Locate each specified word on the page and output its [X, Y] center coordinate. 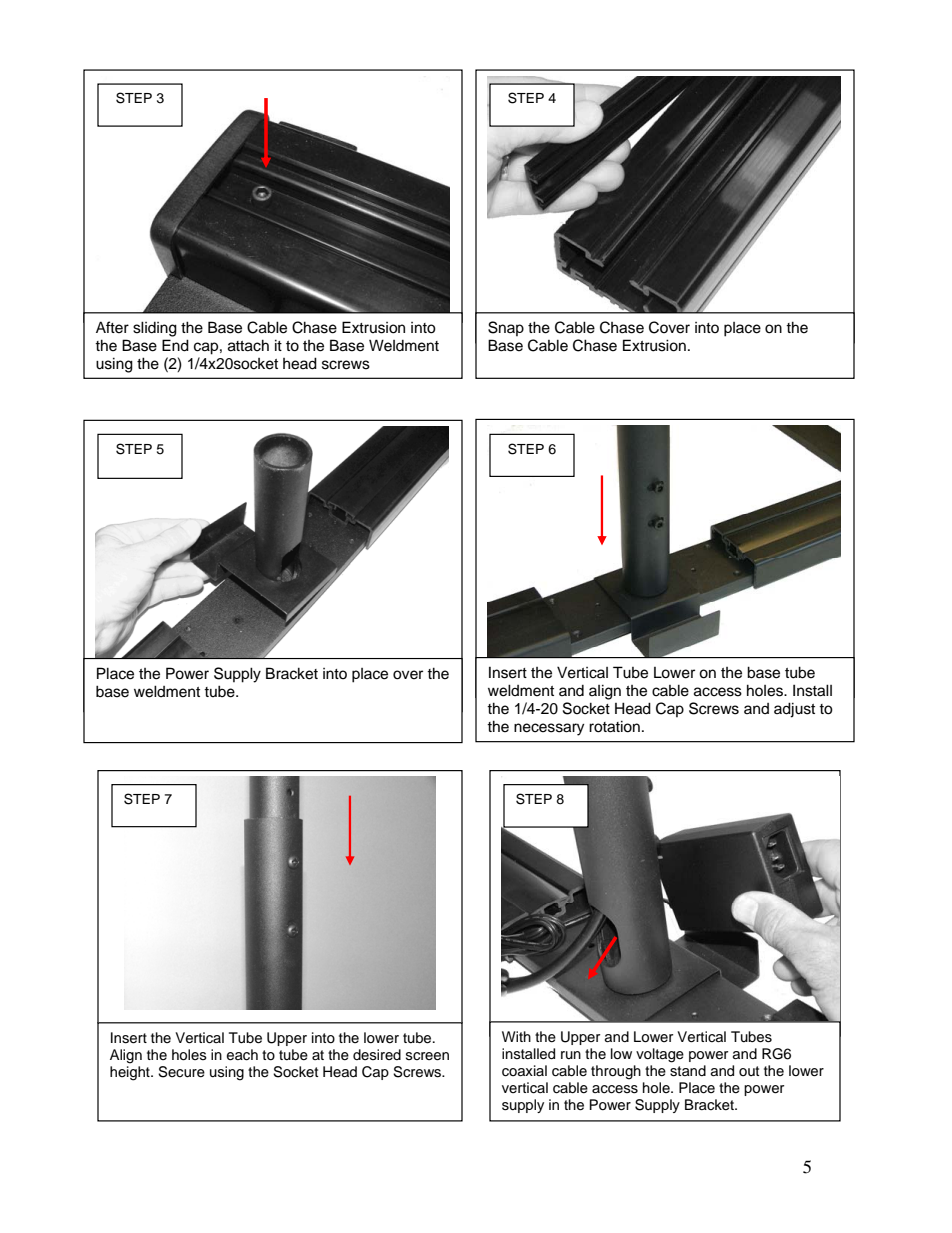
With [516, 1036]
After [112, 327]
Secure [181, 1072]
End [175, 345]
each [242, 1055]
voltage [660, 1055]
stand [688, 1071]
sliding [155, 329]
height [131, 1073]
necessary [549, 729]
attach [248, 345]
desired [377, 1054]
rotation [614, 726]
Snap [506, 328]
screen [427, 1056]
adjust [794, 710]
